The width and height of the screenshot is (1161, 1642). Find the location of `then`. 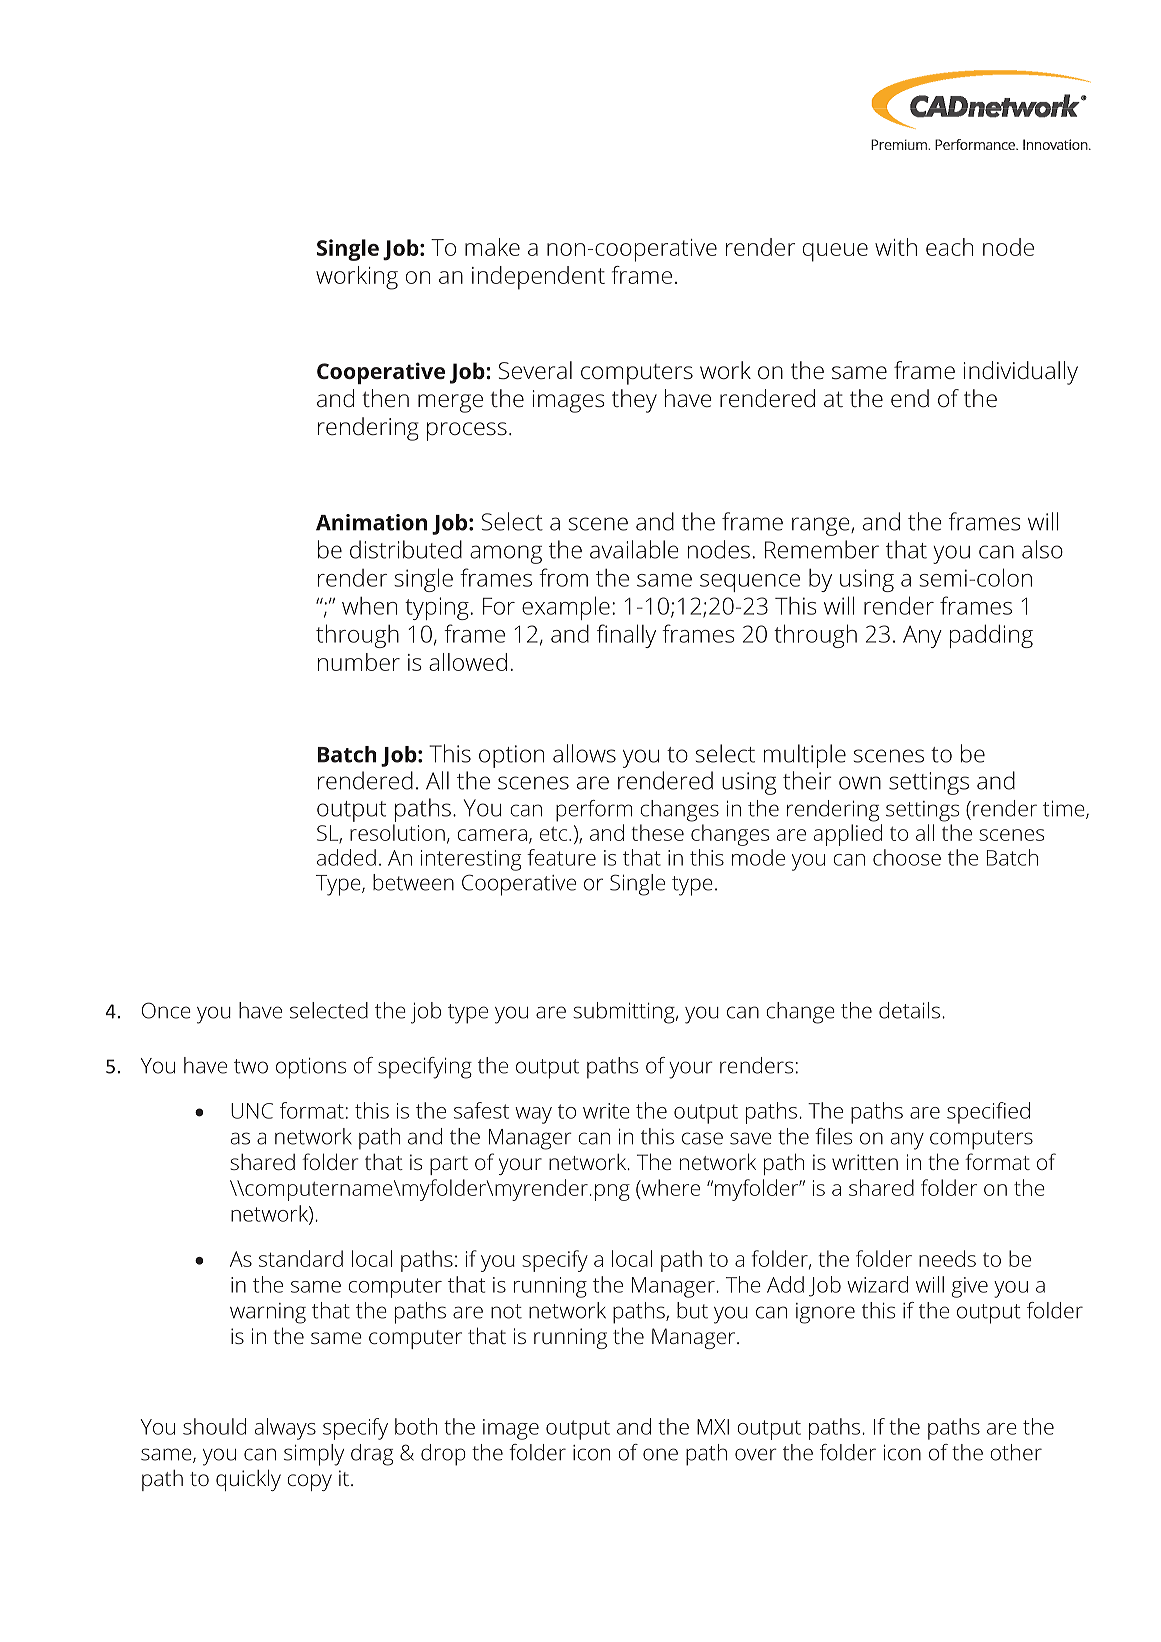

then is located at coordinates (385, 398).
